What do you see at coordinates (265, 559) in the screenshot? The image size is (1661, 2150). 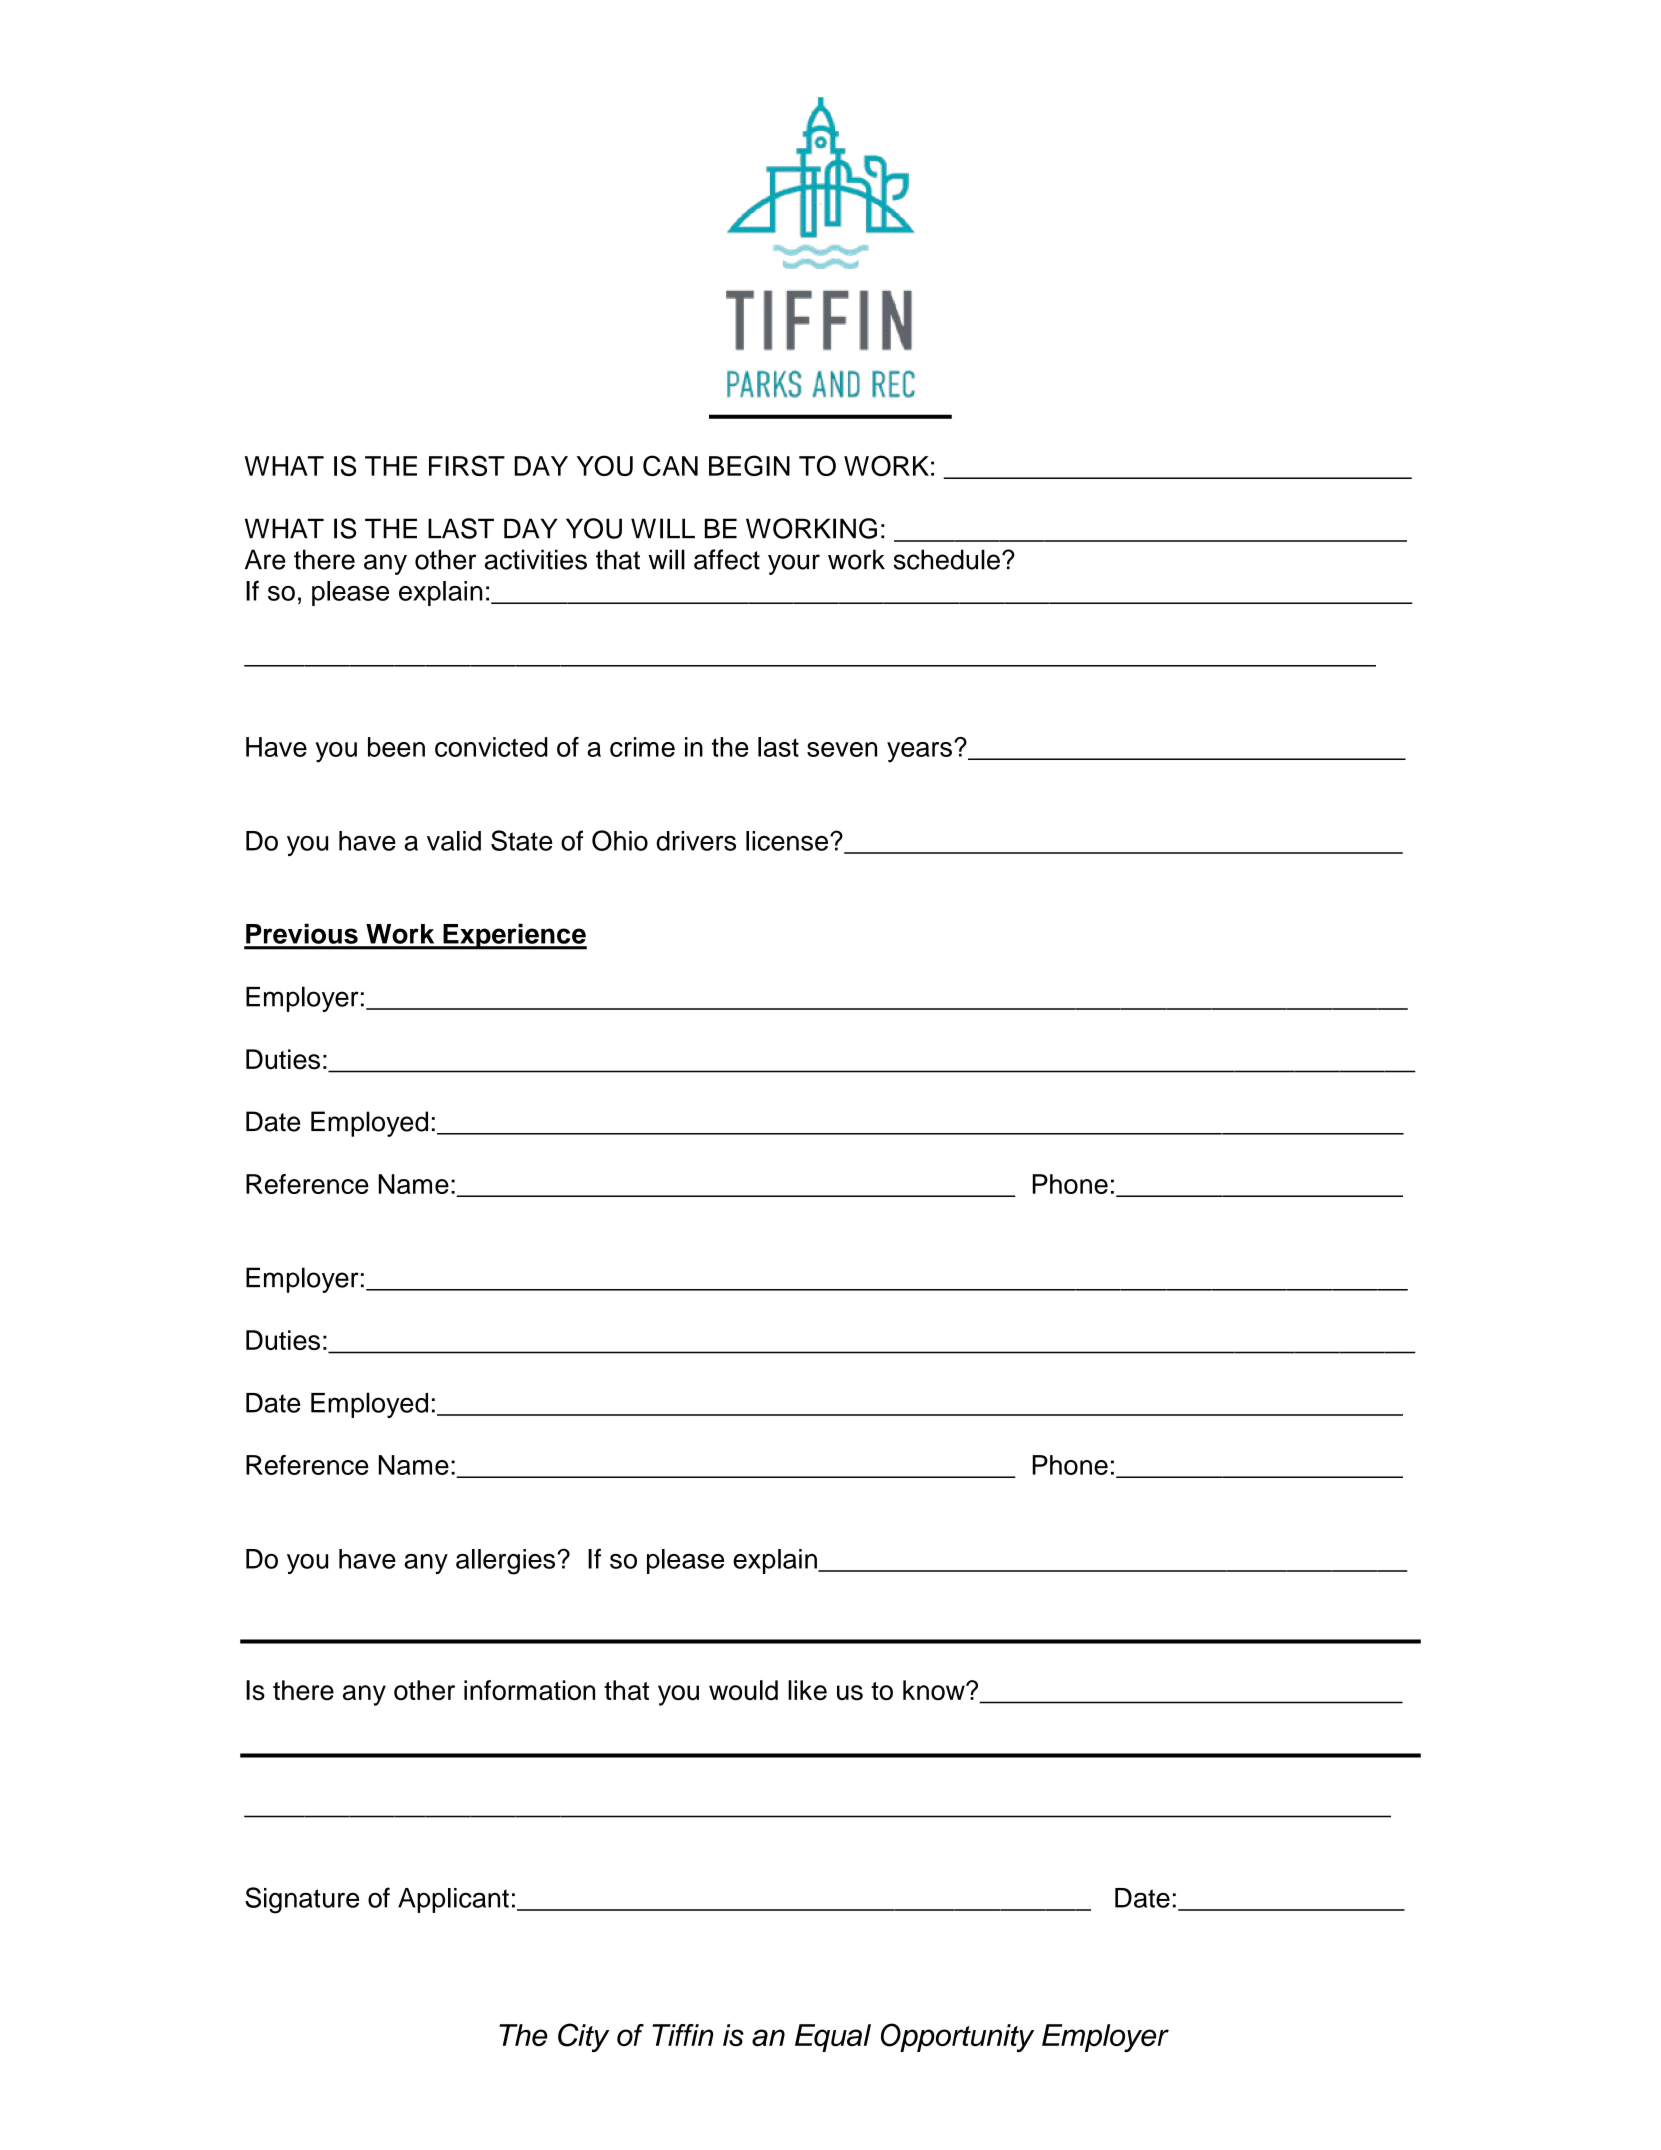 I see `Are` at bounding box center [265, 559].
